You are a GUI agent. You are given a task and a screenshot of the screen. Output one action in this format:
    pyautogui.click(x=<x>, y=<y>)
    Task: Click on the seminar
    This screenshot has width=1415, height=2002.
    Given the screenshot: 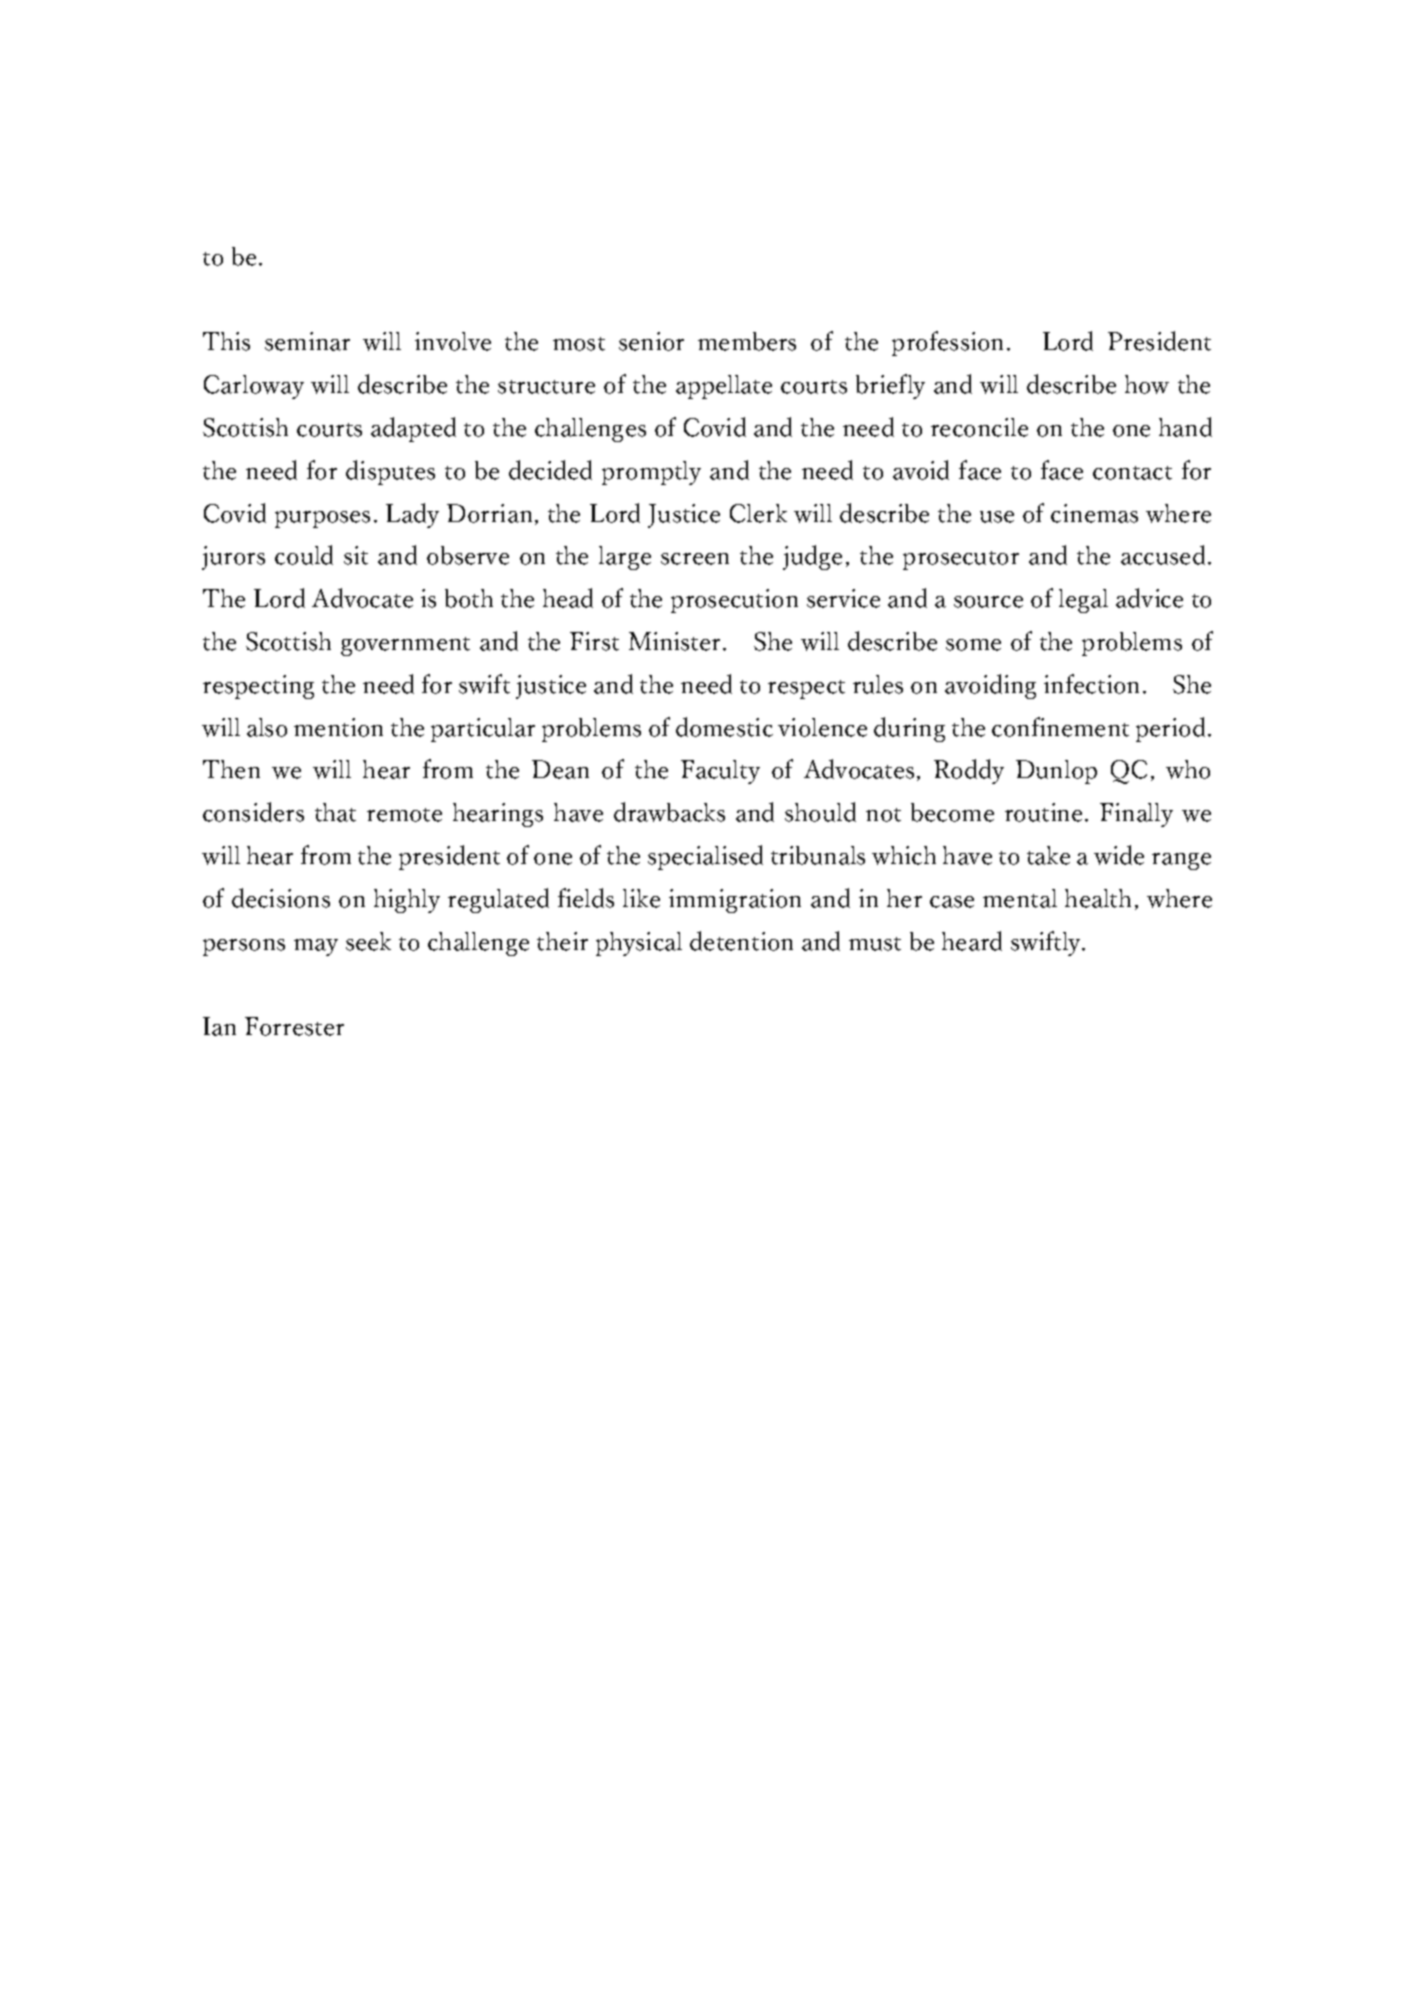 What is the action you would take?
    pyautogui.click(x=307, y=341)
